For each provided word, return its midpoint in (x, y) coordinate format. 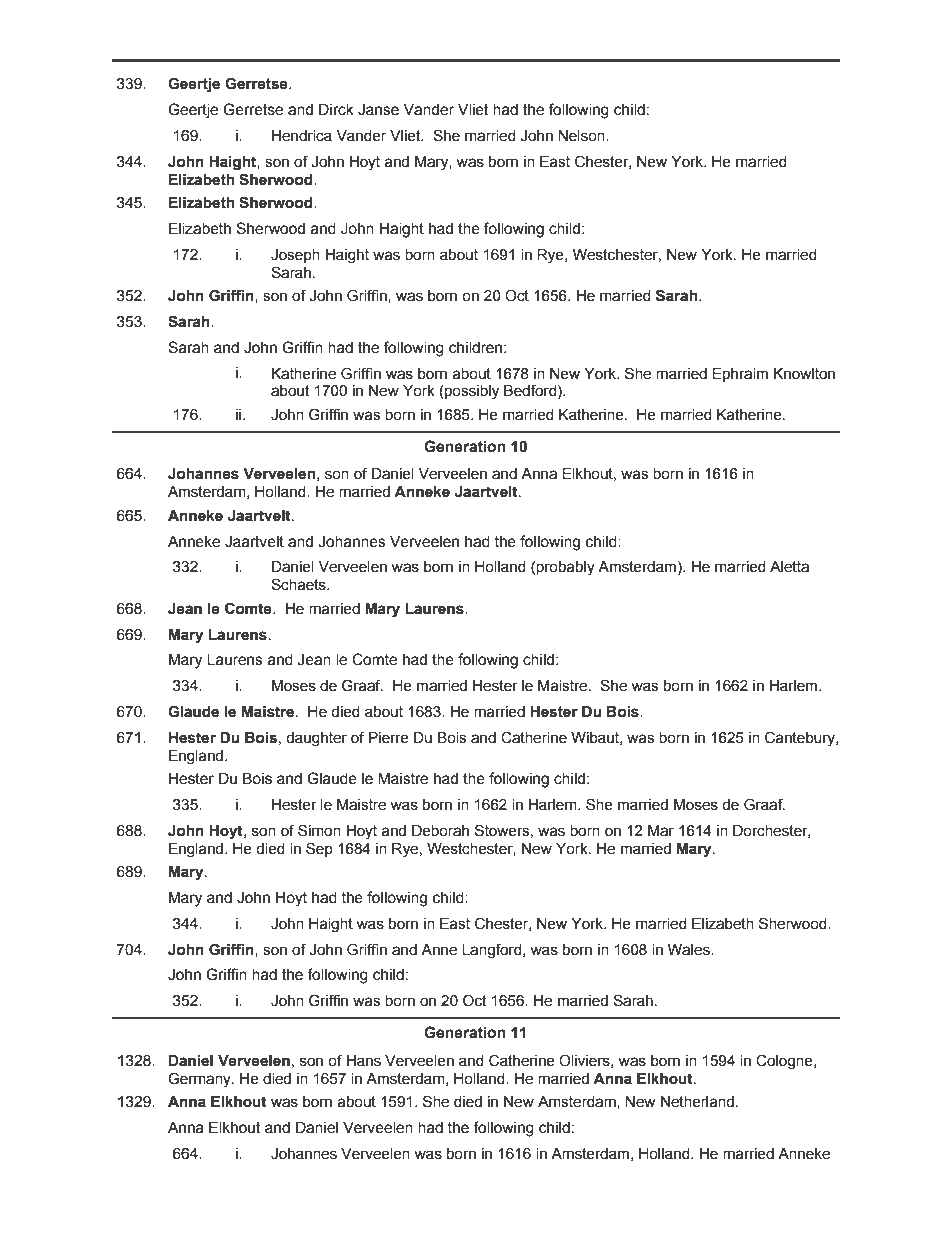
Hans (363, 1061)
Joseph (295, 256)
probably (565, 568)
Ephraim (740, 375)
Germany (200, 1080)
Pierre (389, 738)
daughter (316, 739)
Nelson (582, 136)
